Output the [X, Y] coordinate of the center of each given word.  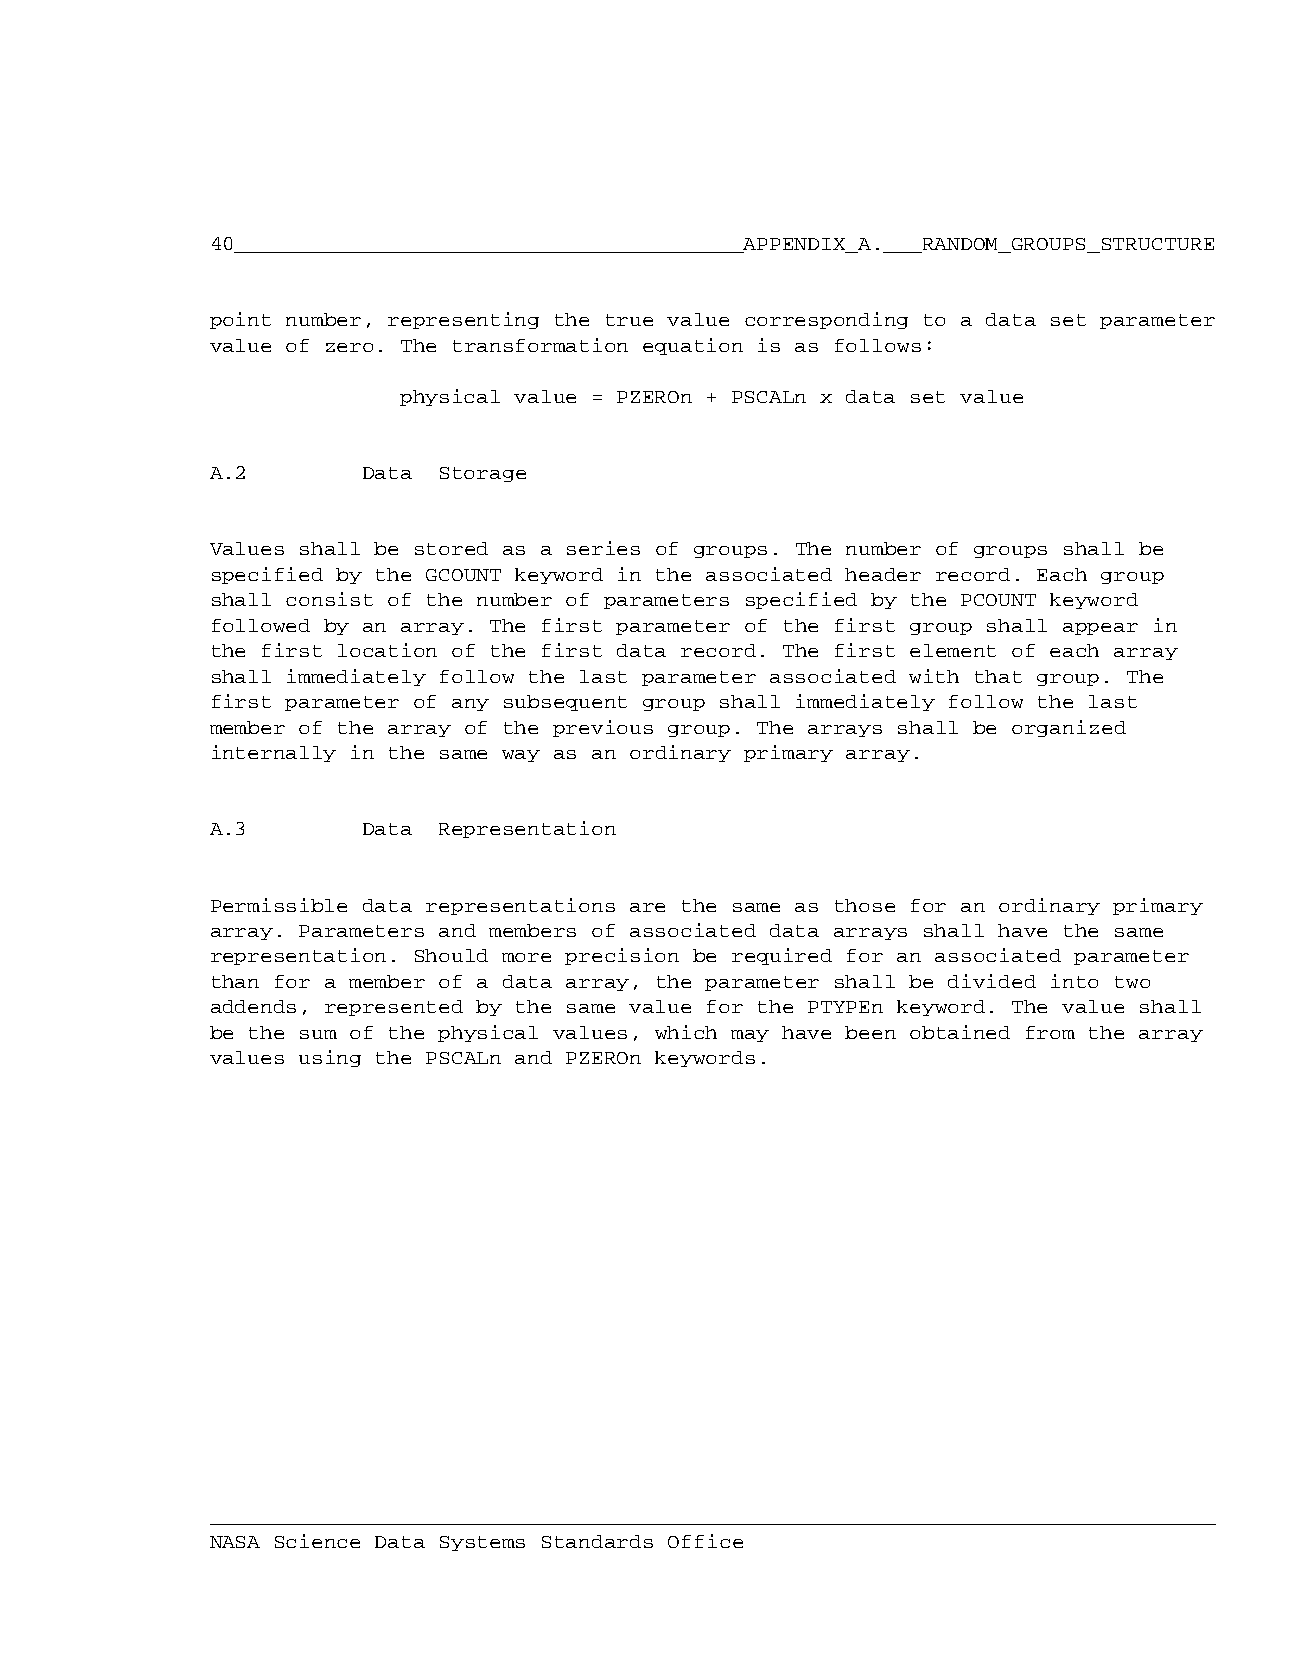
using [330, 1058]
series [603, 548]
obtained [960, 1032]
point [240, 320]
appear [1100, 629]
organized [1069, 728]
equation [693, 346]
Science [317, 1541]
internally [274, 753]
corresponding [826, 320]
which [686, 1032]
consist [329, 599]
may [750, 1036]
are [647, 907]
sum [318, 1034]
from [1050, 1032]
